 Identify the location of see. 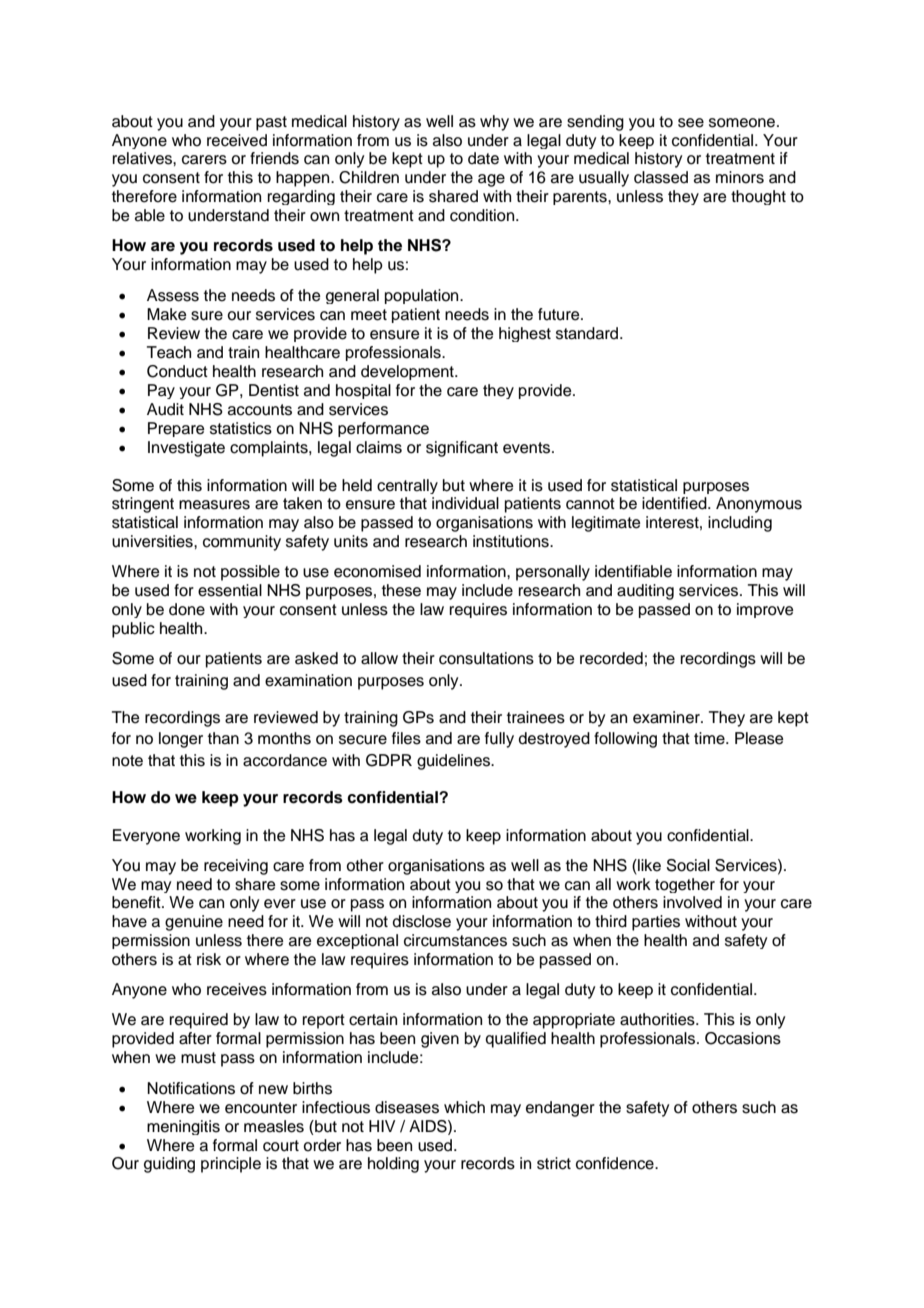
(691, 123).
